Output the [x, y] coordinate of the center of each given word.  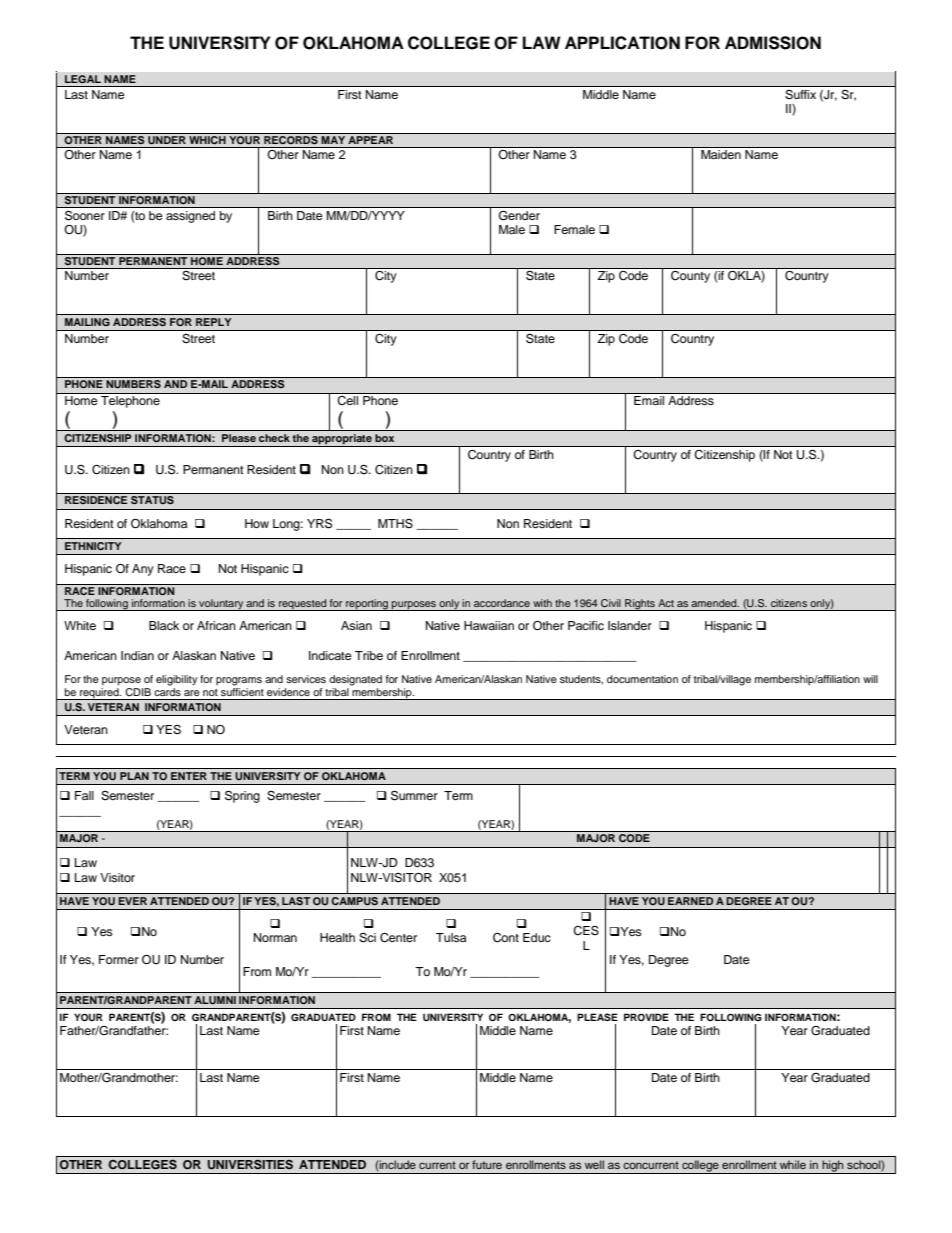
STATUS [152, 500]
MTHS [395, 523]
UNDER [167, 139]
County [690, 277]
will [870, 679]
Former [119, 959]
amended [715, 603]
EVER [132, 901]
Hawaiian [489, 625]
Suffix [800, 94]
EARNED [690, 901]
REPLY [213, 322]
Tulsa [451, 937]
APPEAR [371, 138]
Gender [519, 215]
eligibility [176, 680]
